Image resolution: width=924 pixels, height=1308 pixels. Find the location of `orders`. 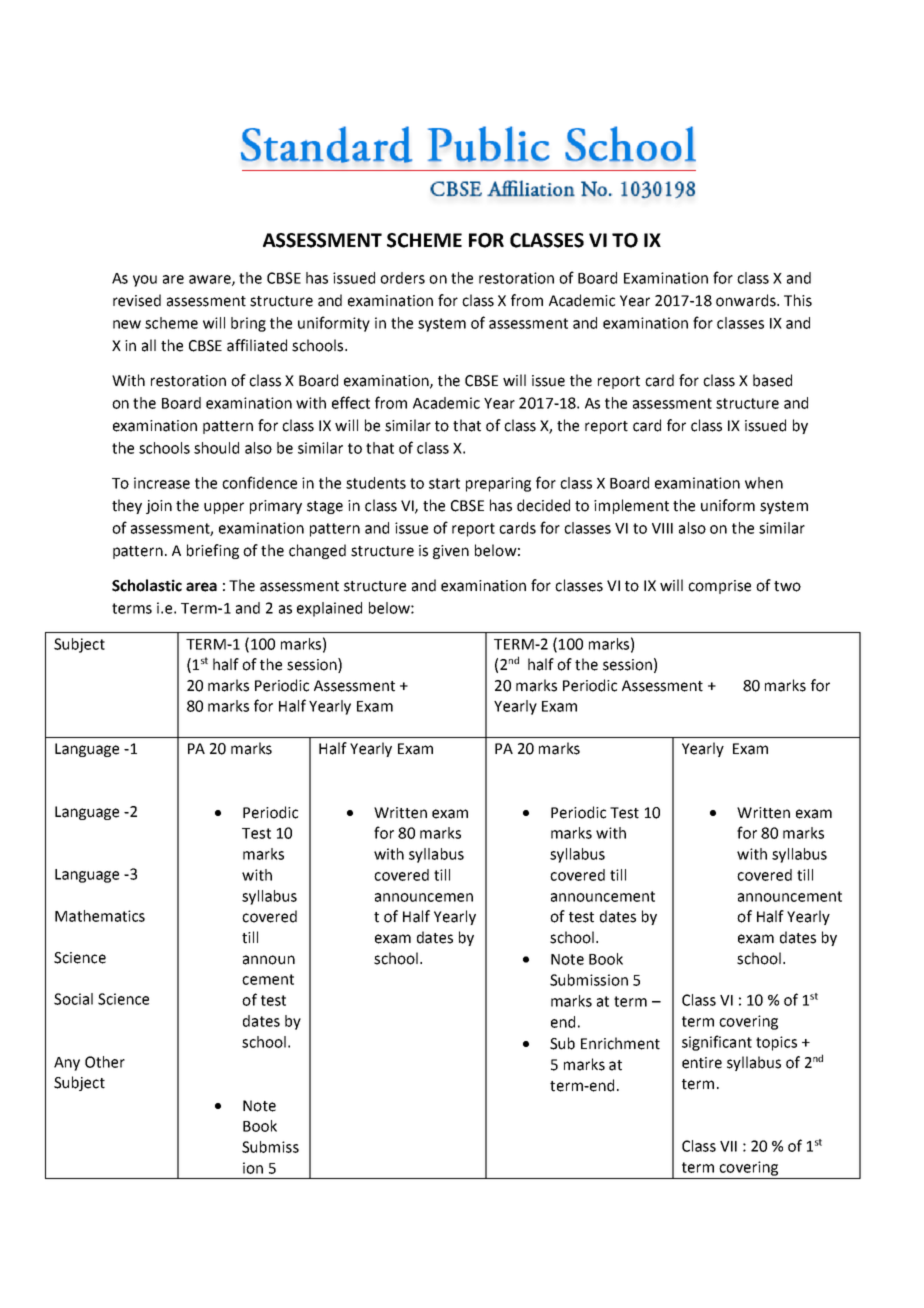

orders is located at coordinates (402, 278).
